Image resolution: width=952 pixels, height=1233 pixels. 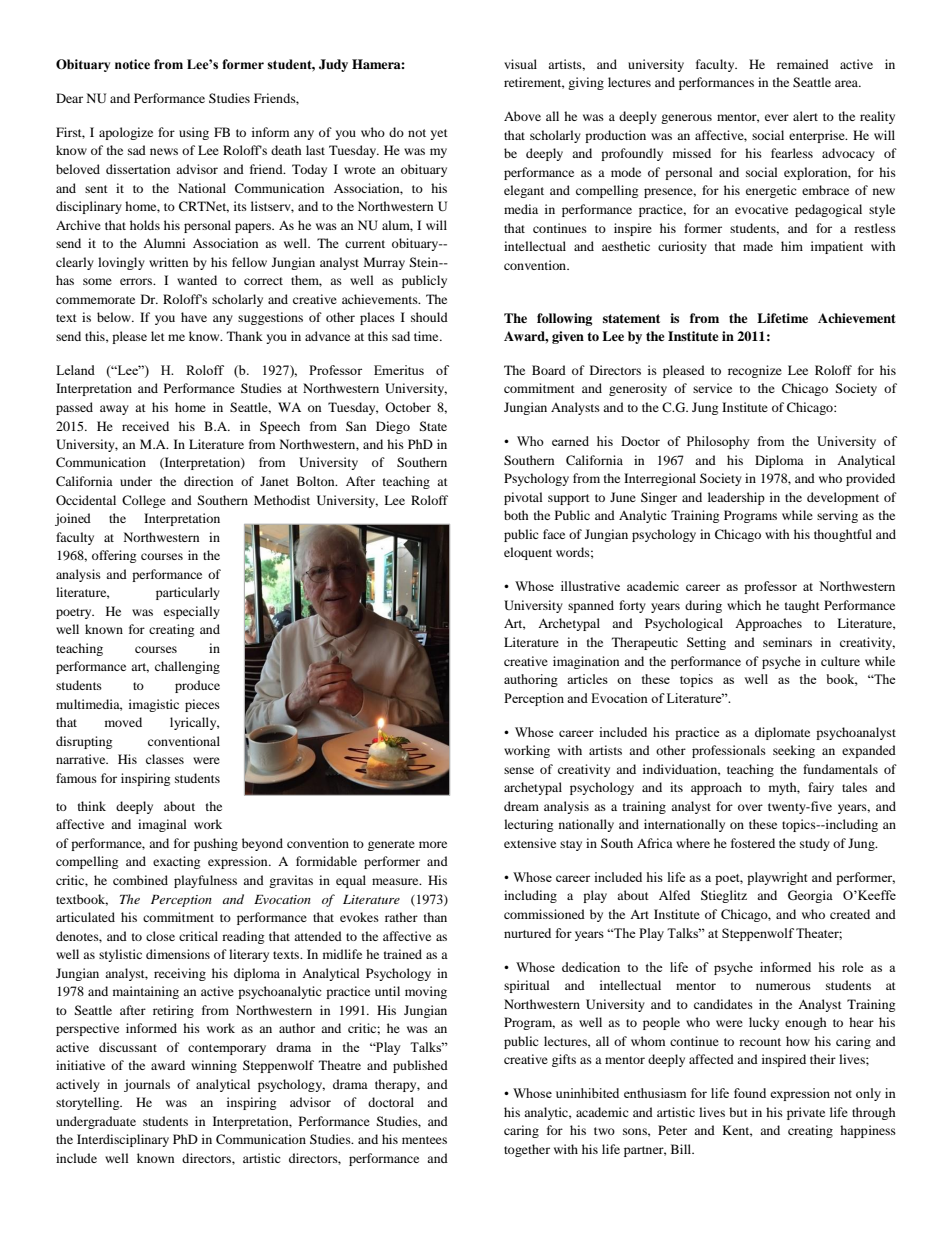 What do you see at coordinates (519, 770) in the screenshot?
I see `sense` at bounding box center [519, 770].
